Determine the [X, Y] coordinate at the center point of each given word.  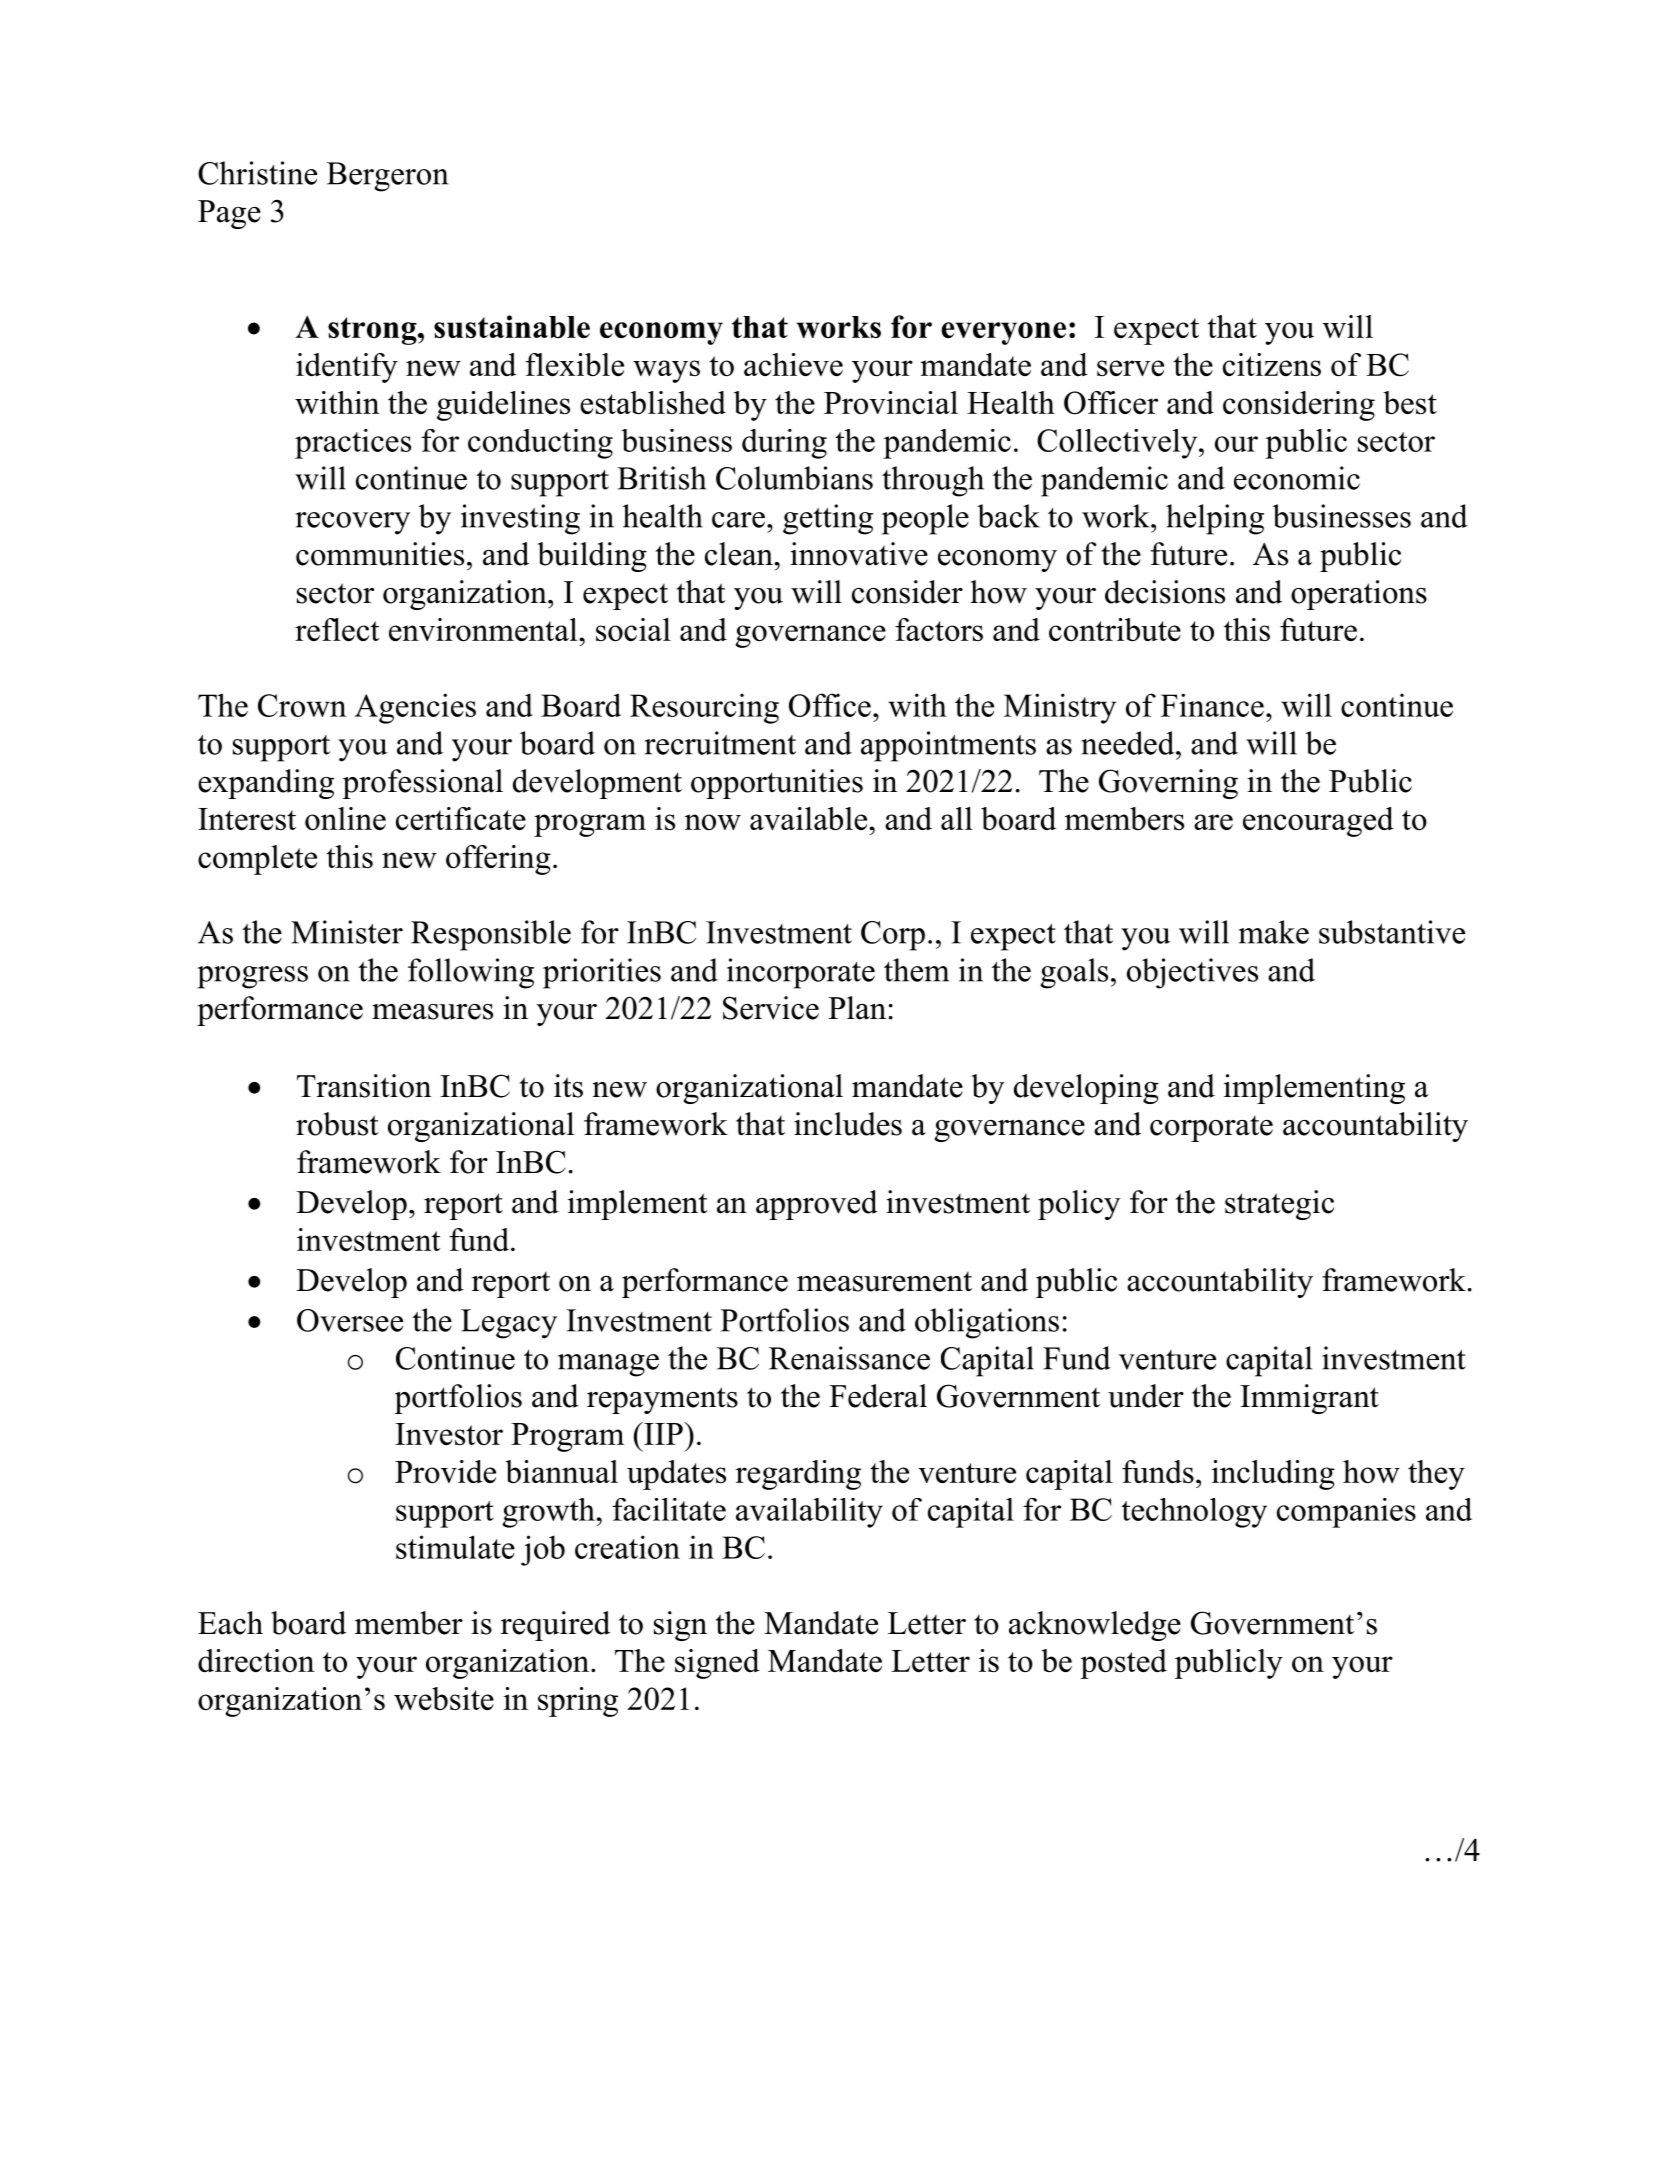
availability [809, 1513]
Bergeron [388, 177]
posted [1123, 1664]
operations [1359, 595]
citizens [1272, 364]
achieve [793, 364]
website [444, 1698]
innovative [859, 554]
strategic [1279, 1205]
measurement [884, 1282]
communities [380, 554]
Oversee [350, 1320]
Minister [347, 932]
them [916, 970]
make [1274, 932]
